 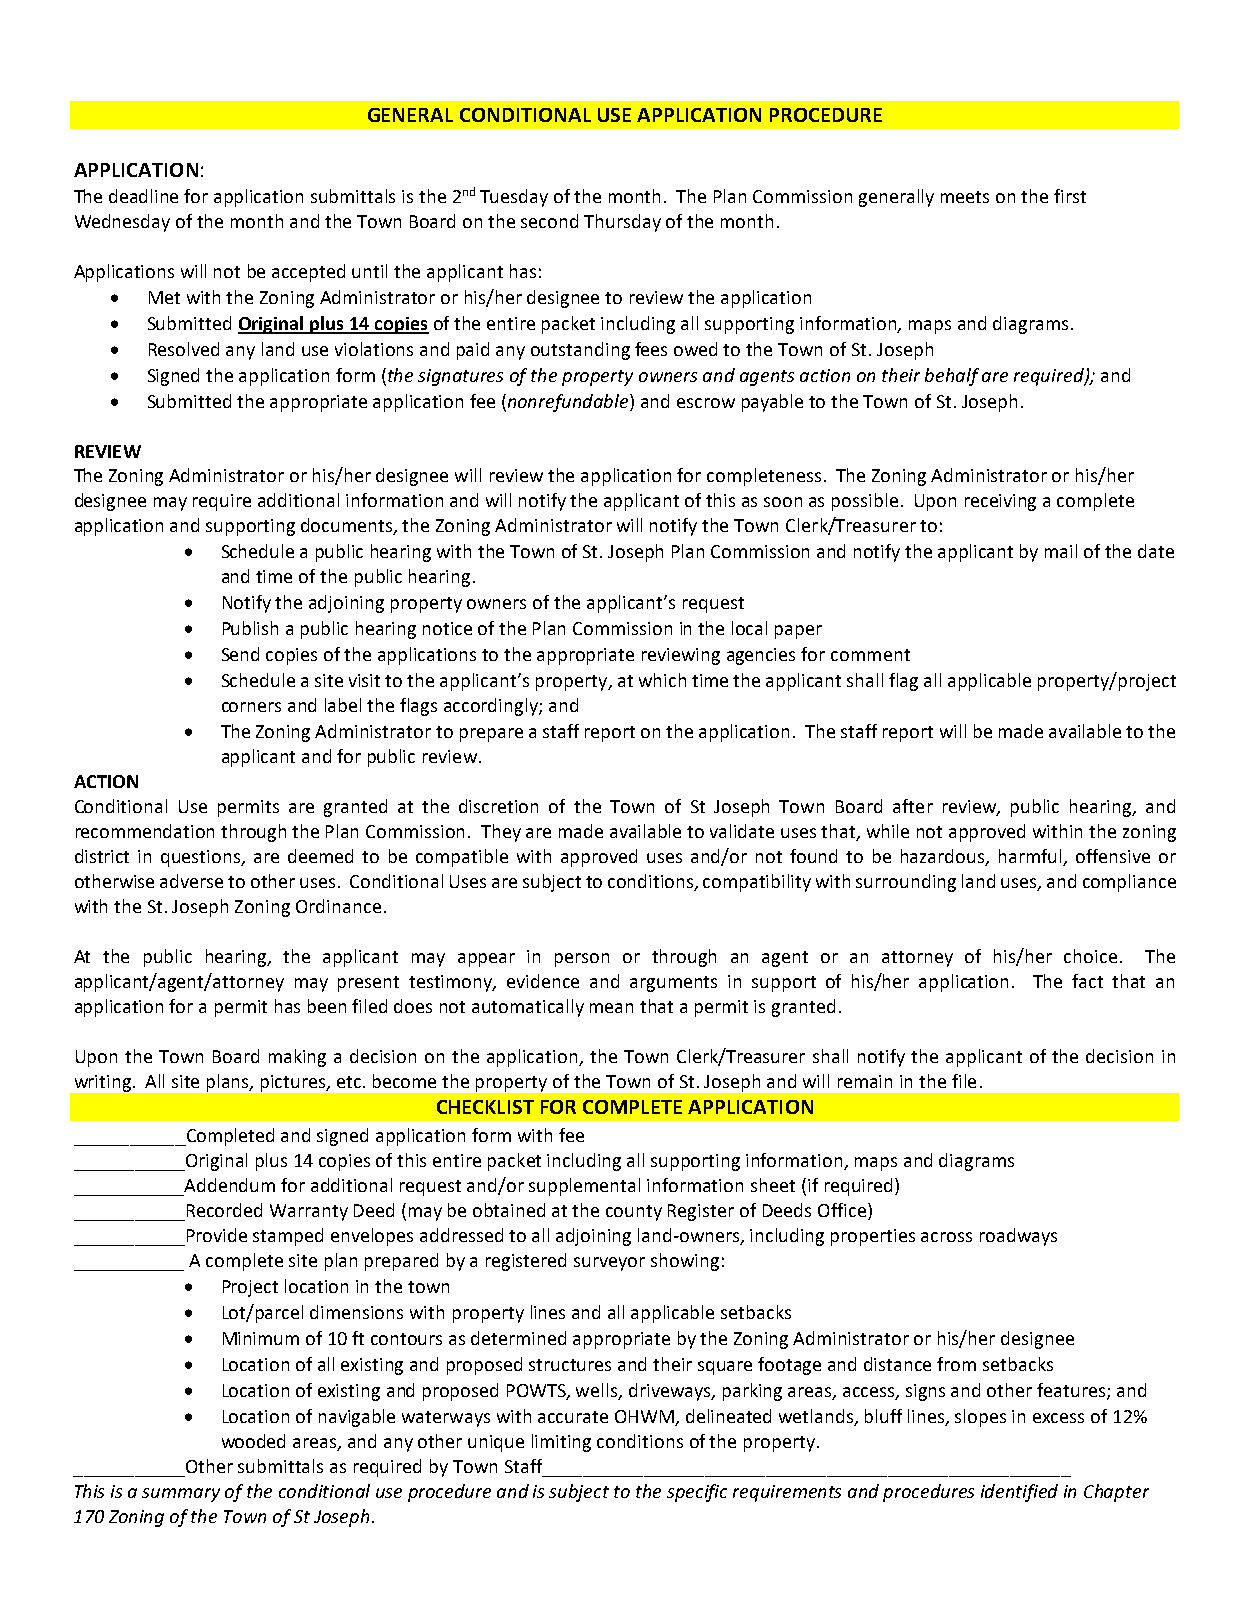 What do you see at coordinates (1018, 1237) in the document?
I see `roadways` at bounding box center [1018, 1237].
